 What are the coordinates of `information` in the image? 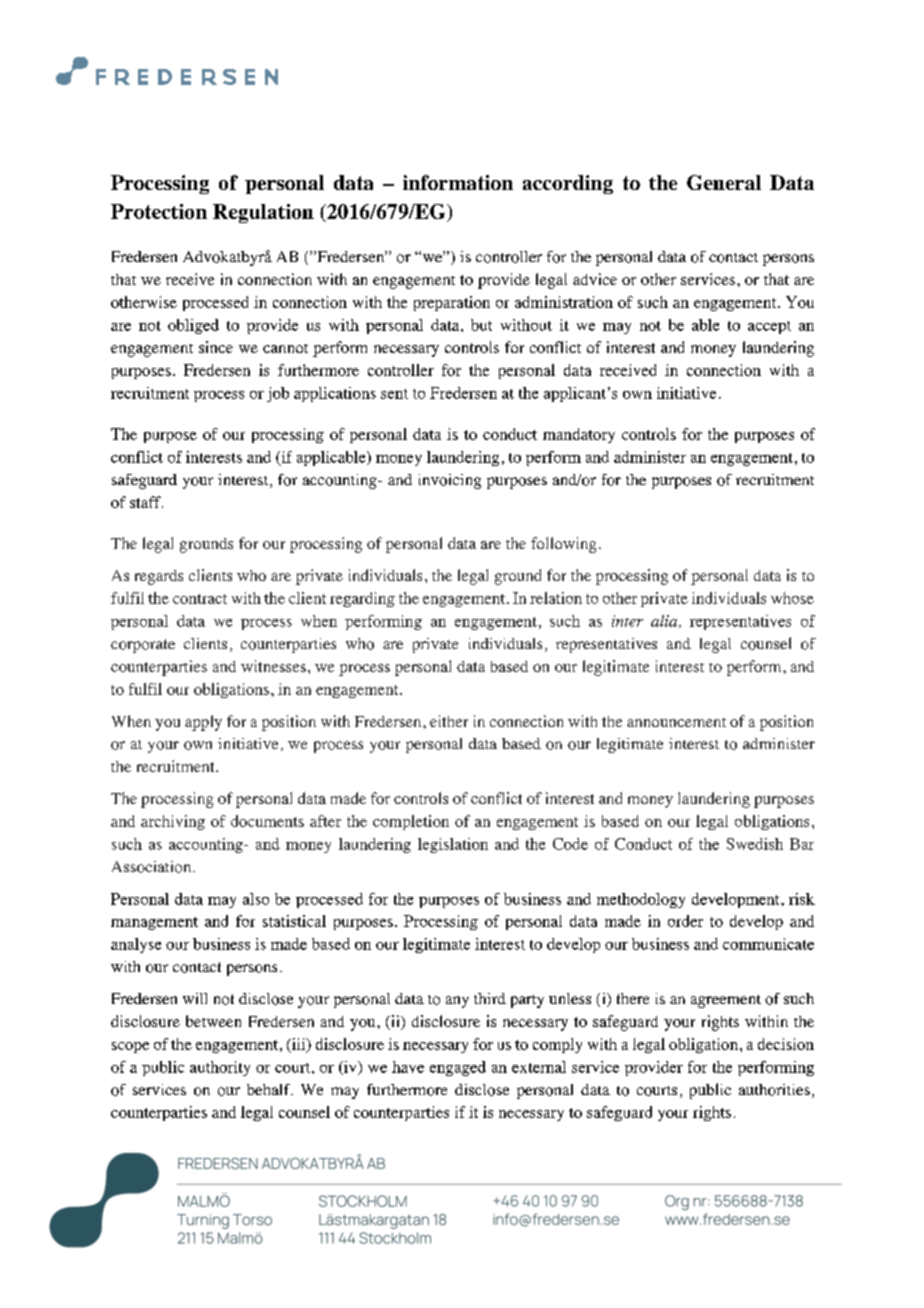 It's located at (458, 182).
